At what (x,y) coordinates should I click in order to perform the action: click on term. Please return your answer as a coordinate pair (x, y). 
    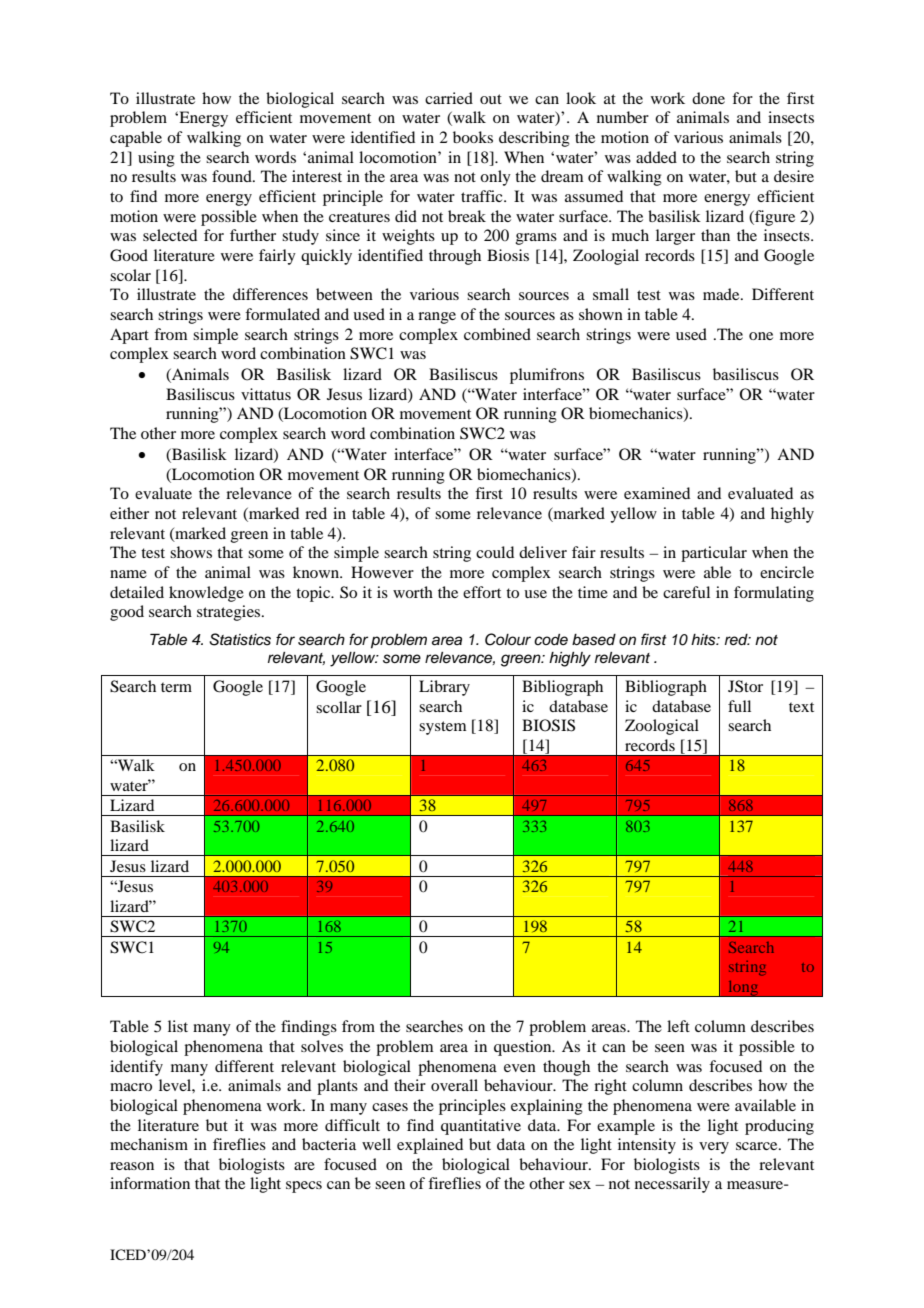
    Looking at the image, I should click on (176, 687).
